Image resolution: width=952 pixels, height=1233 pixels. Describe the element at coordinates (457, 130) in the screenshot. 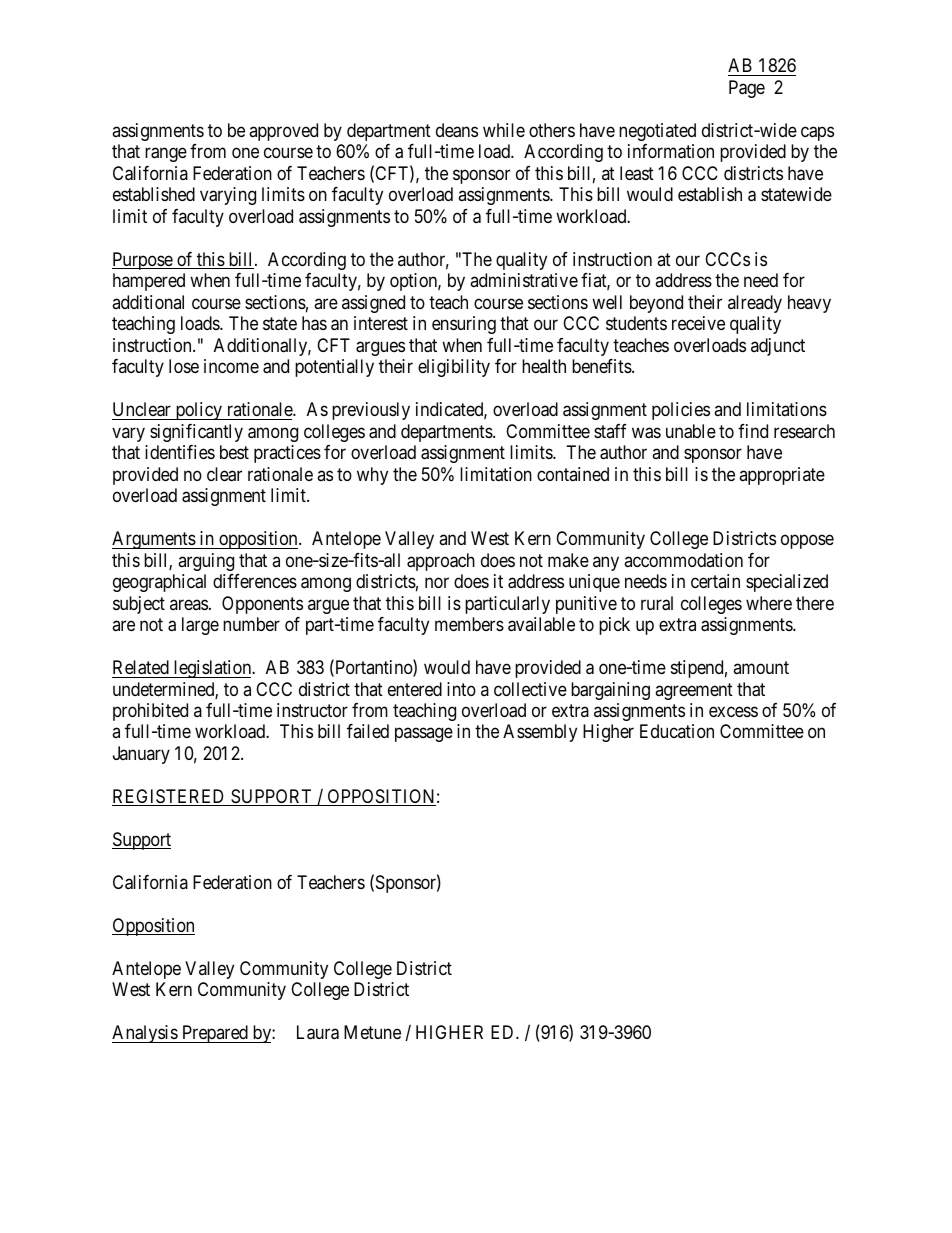

I see `deans` at that location.
